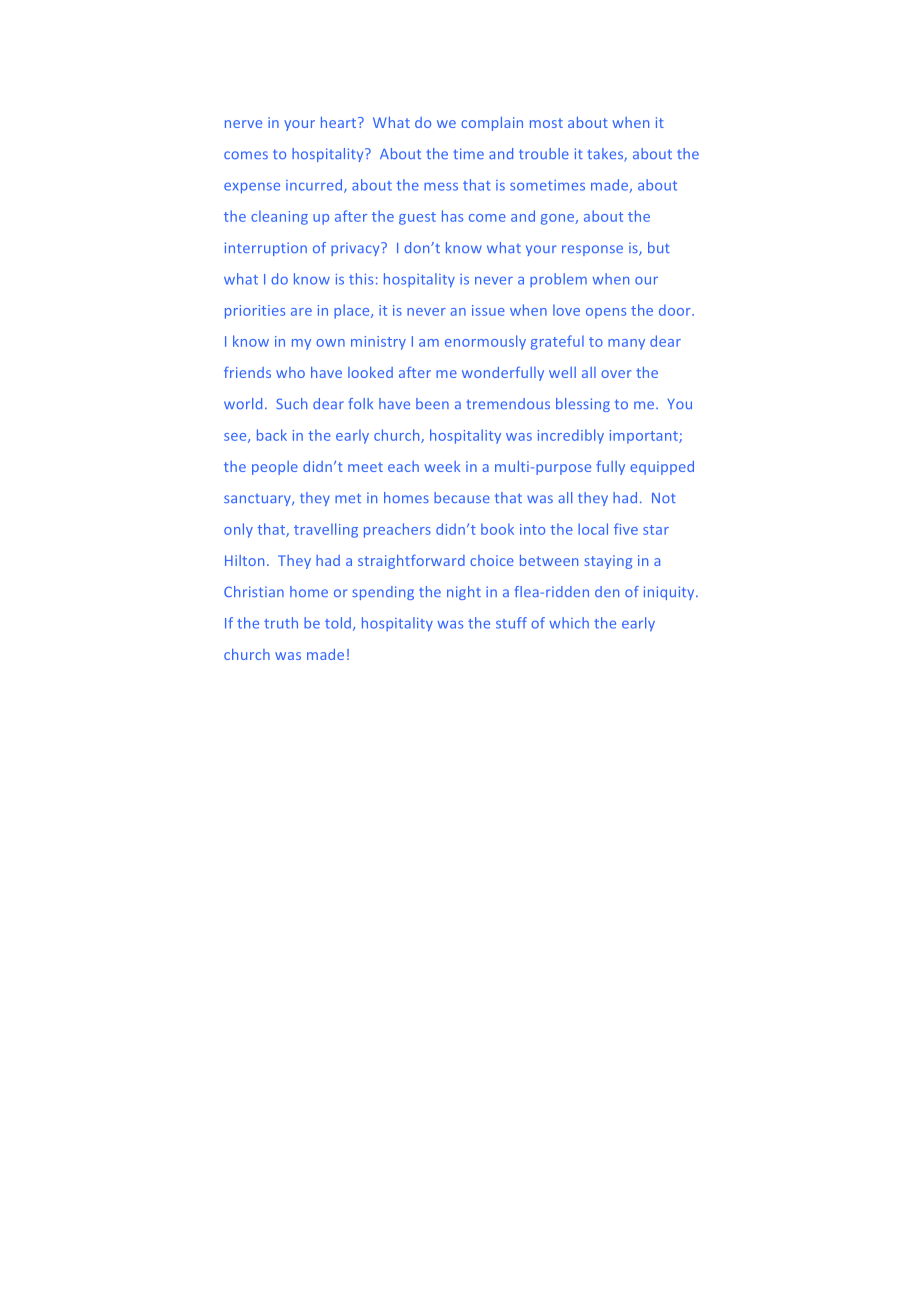 The height and width of the image is (1308, 924). Describe the element at coordinates (243, 124) in the image. I see `nerve` at that location.
